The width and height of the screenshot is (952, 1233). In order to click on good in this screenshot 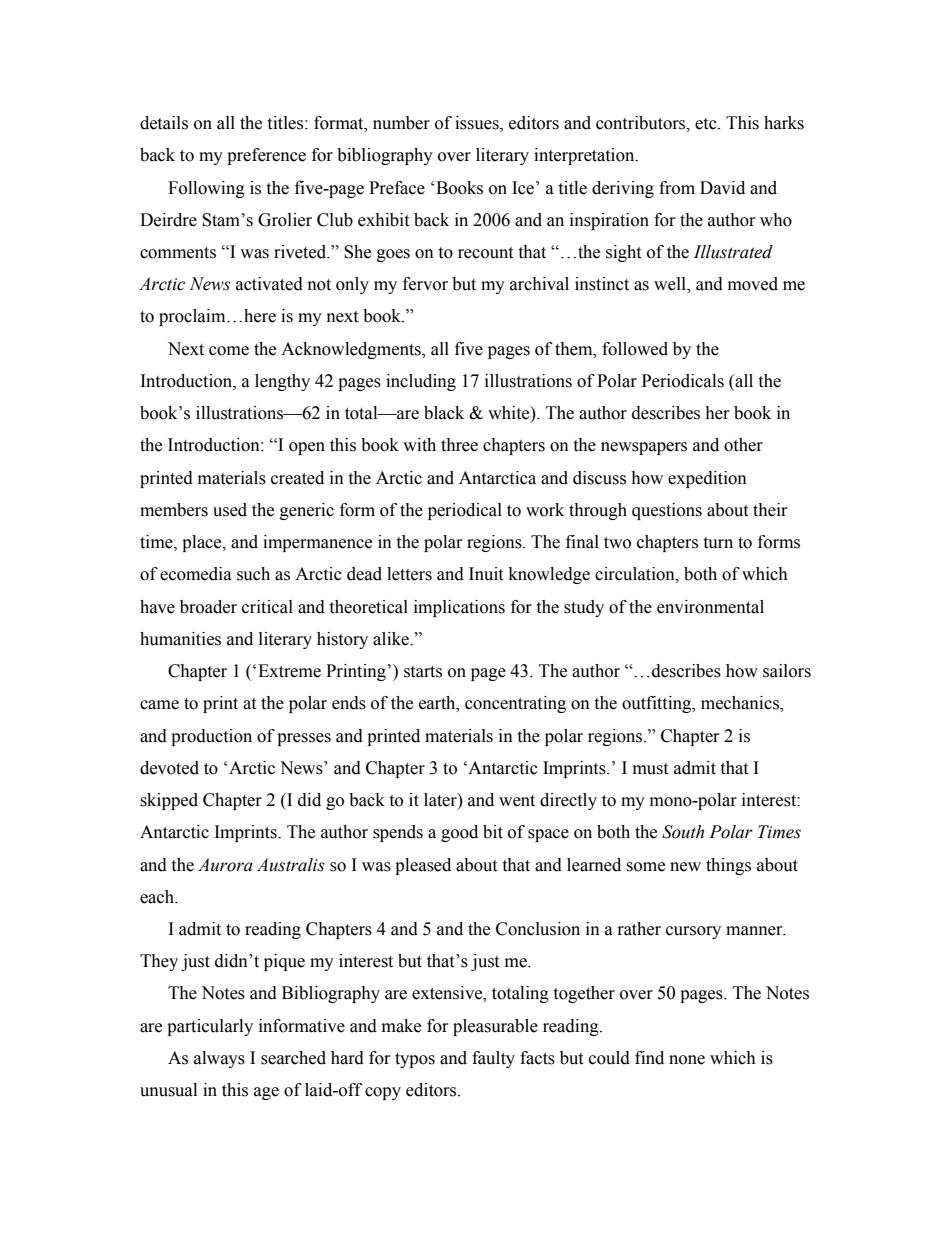, I will do `click(459, 833)`.
